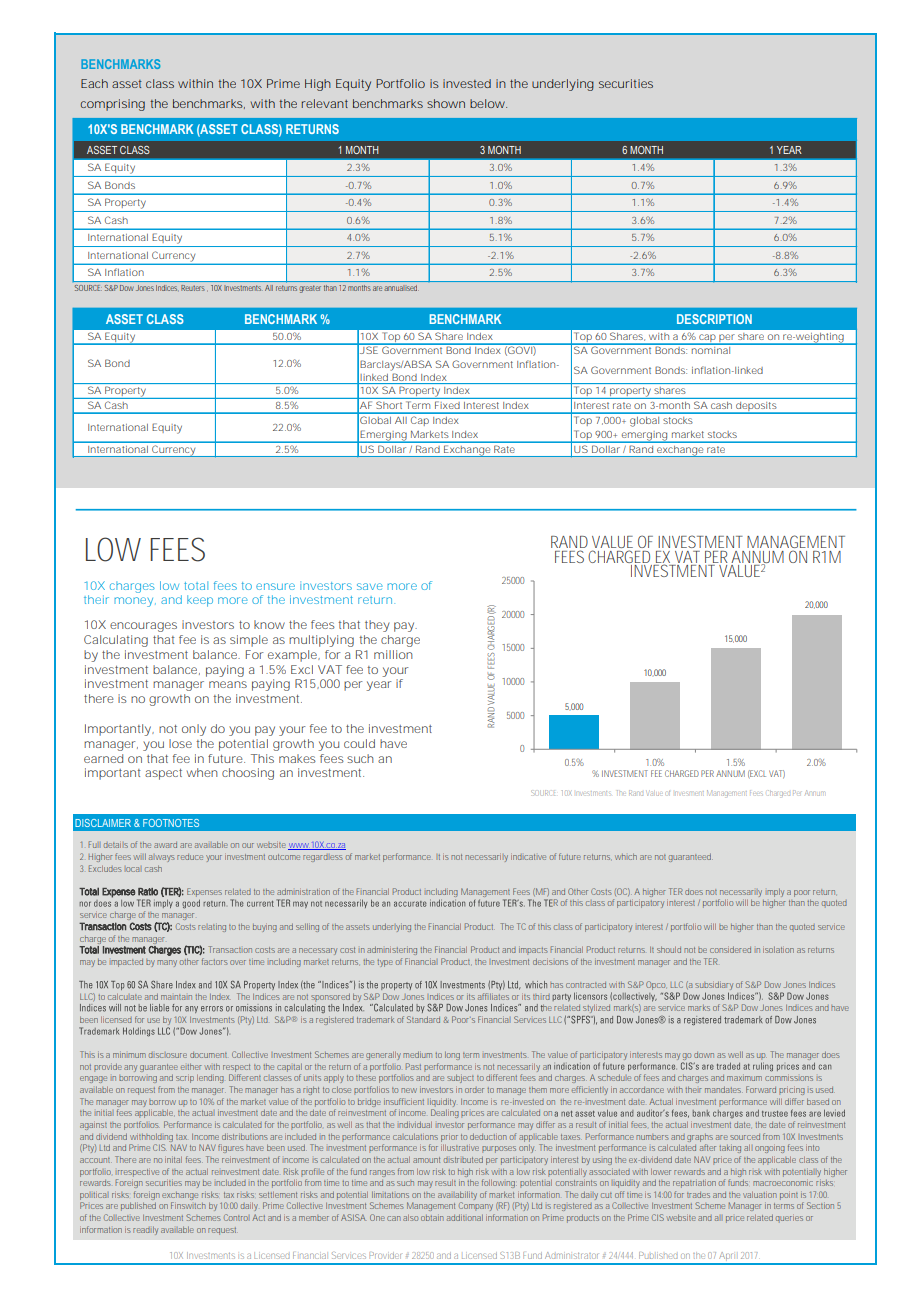 This image has height=1309, width=924. Describe the element at coordinates (228, 684) in the image. I see `means` at that location.
